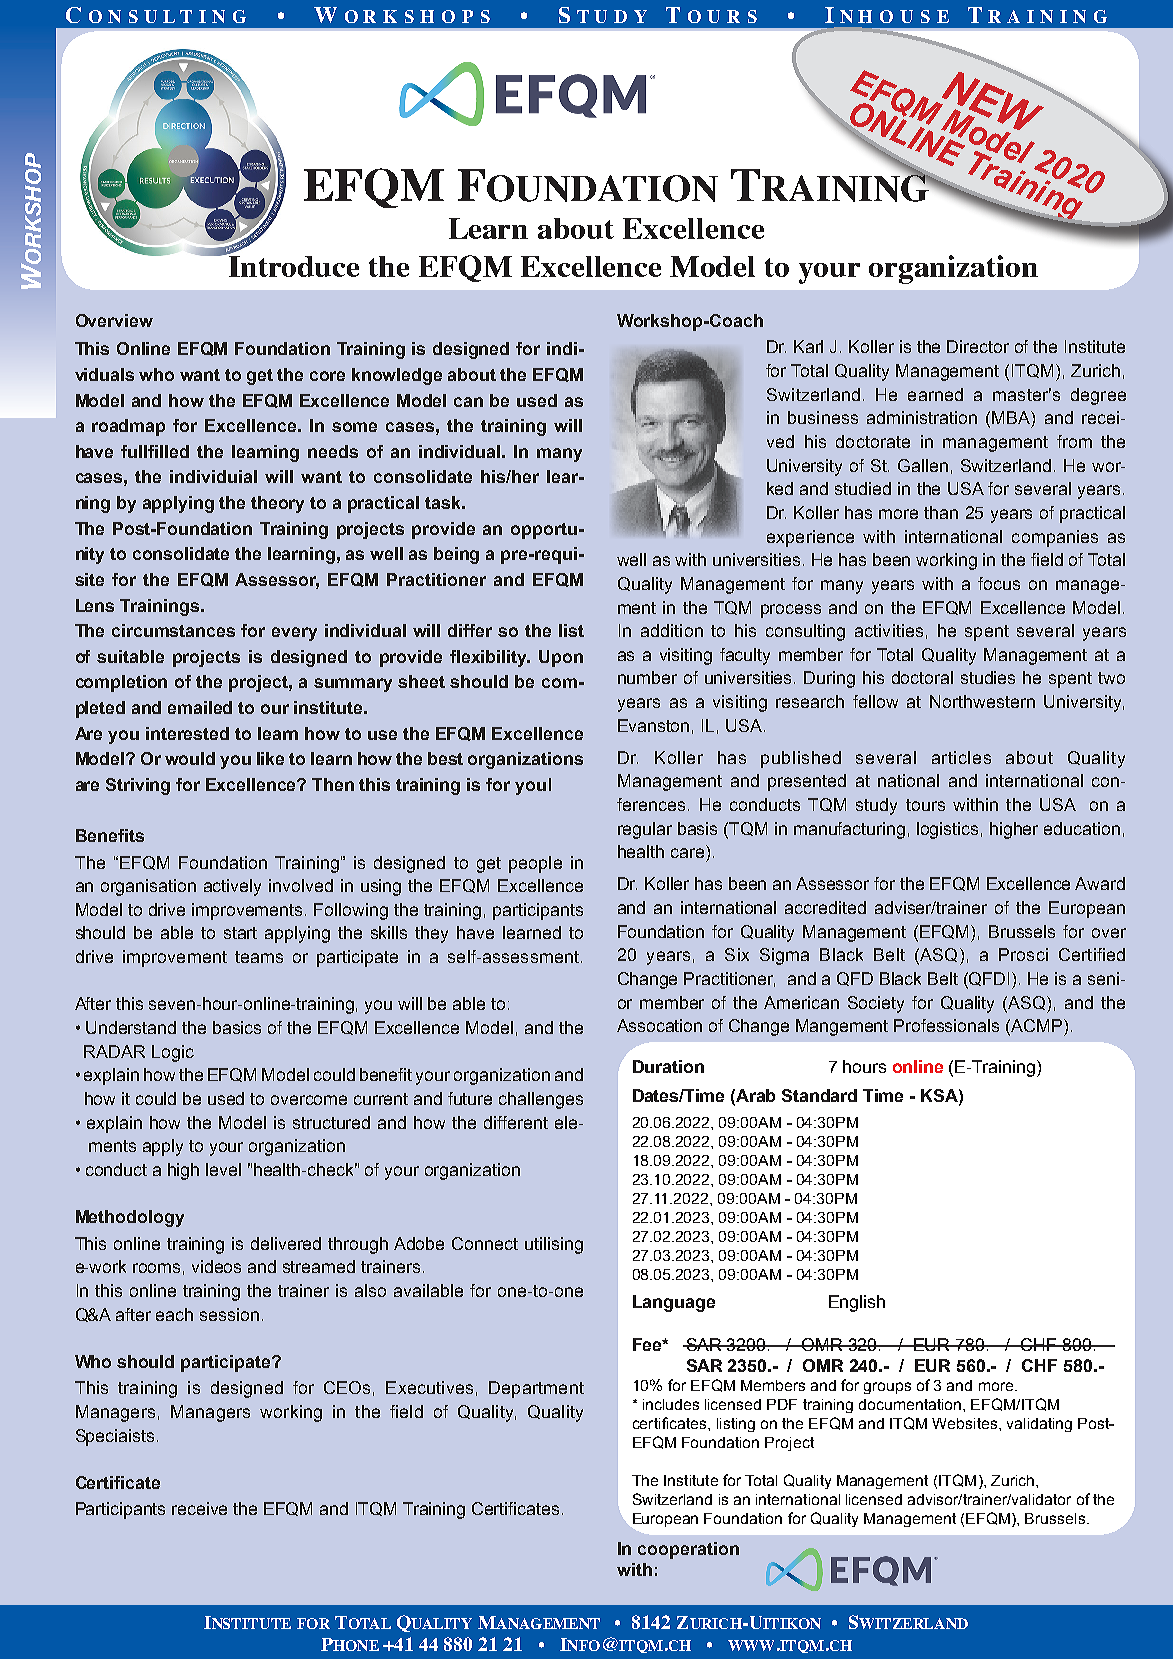 This screenshot has width=1173, height=1659. What do you see at coordinates (978, 346) in the screenshot?
I see `Director` at bounding box center [978, 346].
